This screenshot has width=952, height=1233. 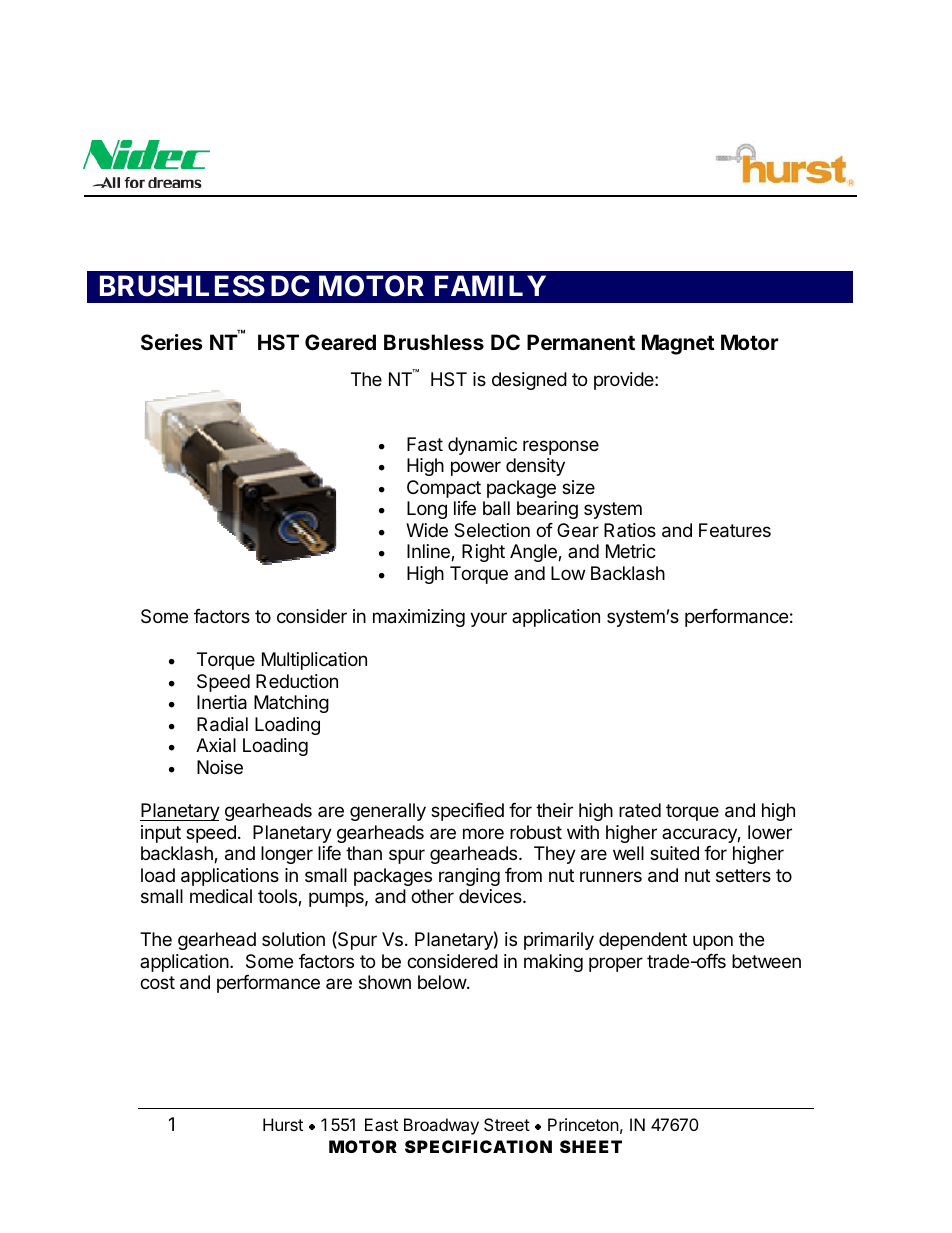 What do you see at coordinates (491, 896) in the screenshot?
I see `devices` at bounding box center [491, 896].
